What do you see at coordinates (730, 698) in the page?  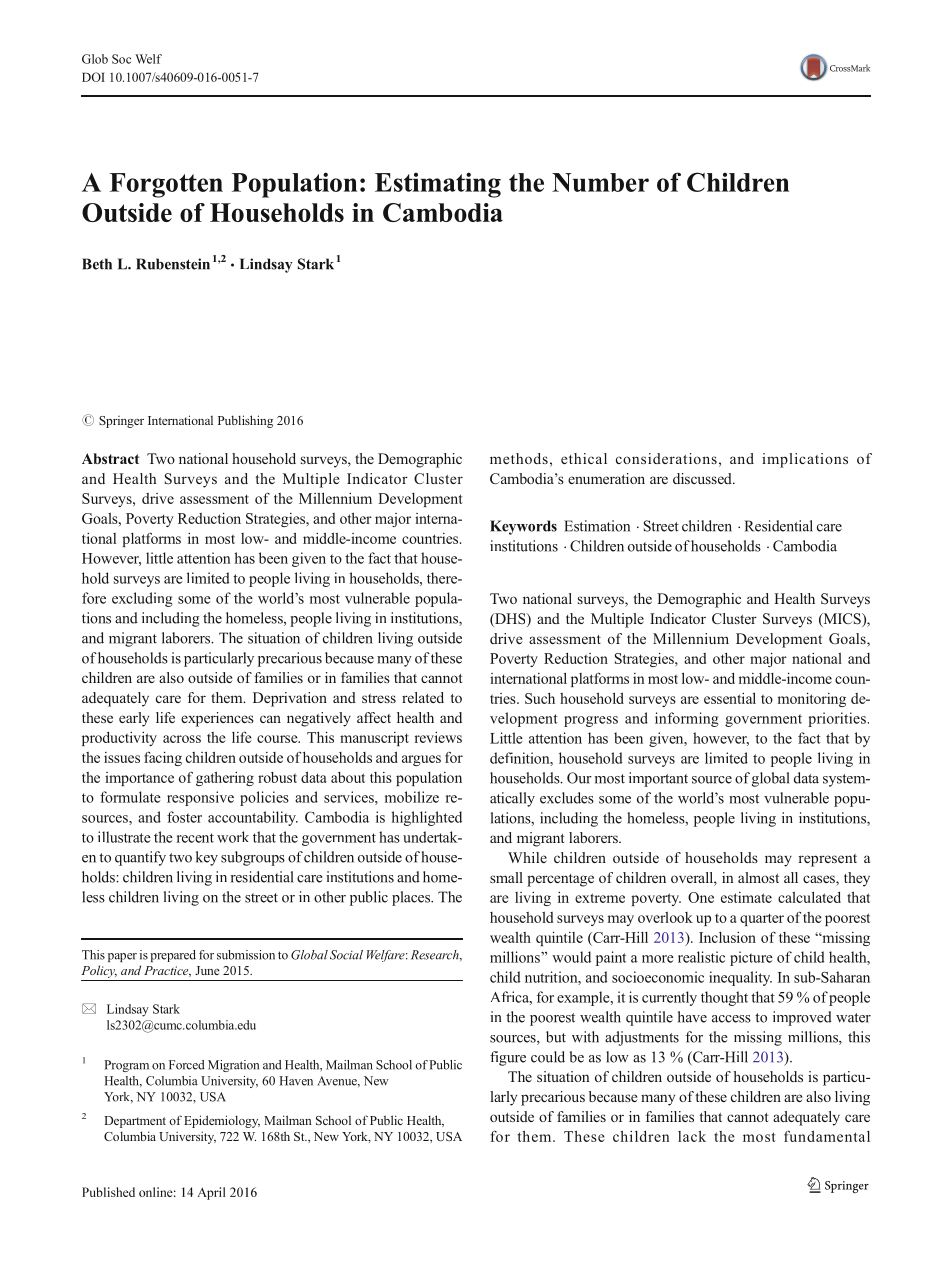 I see `essential` at bounding box center [730, 698].
